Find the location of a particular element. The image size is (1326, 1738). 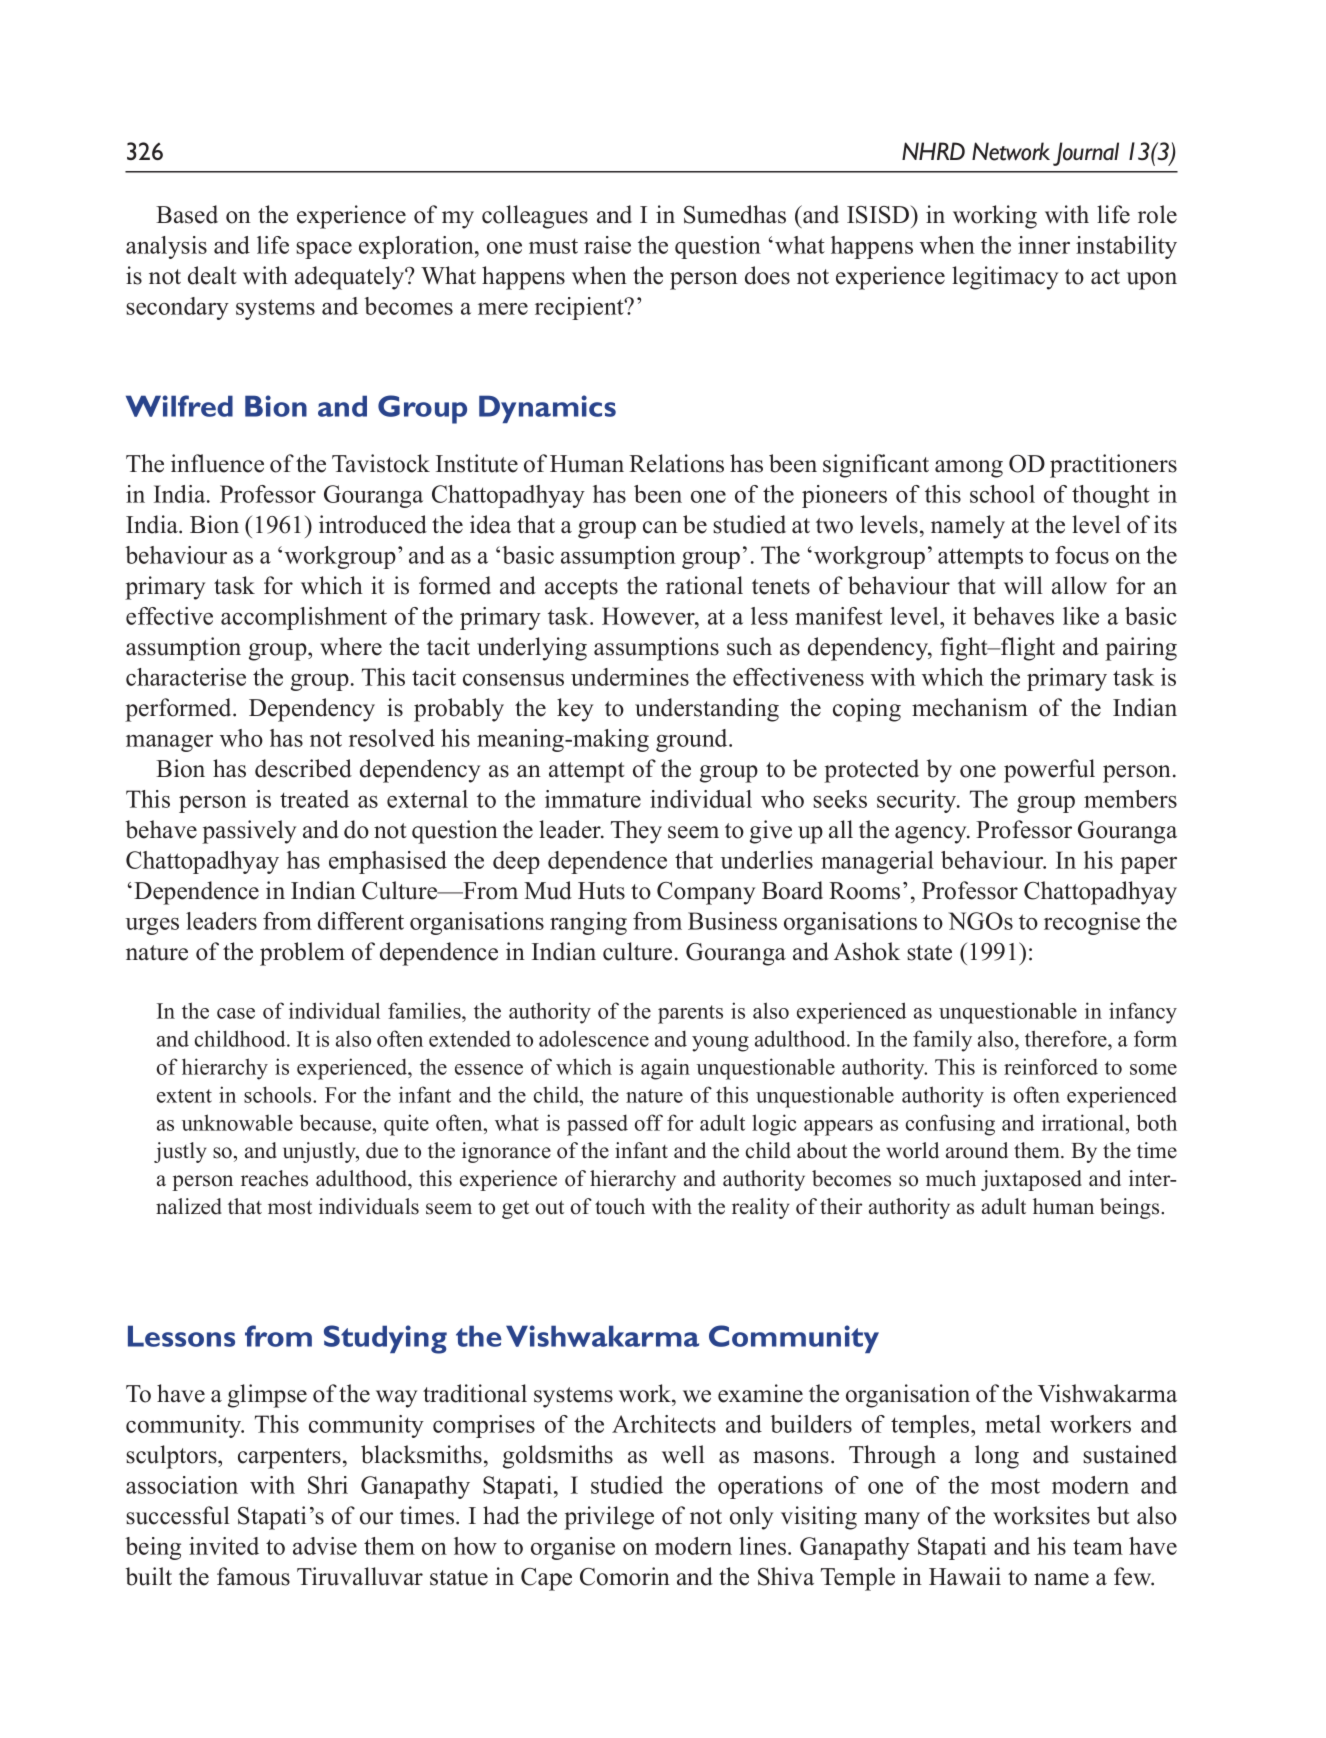

recognise is located at coordinates (1092, 923).
